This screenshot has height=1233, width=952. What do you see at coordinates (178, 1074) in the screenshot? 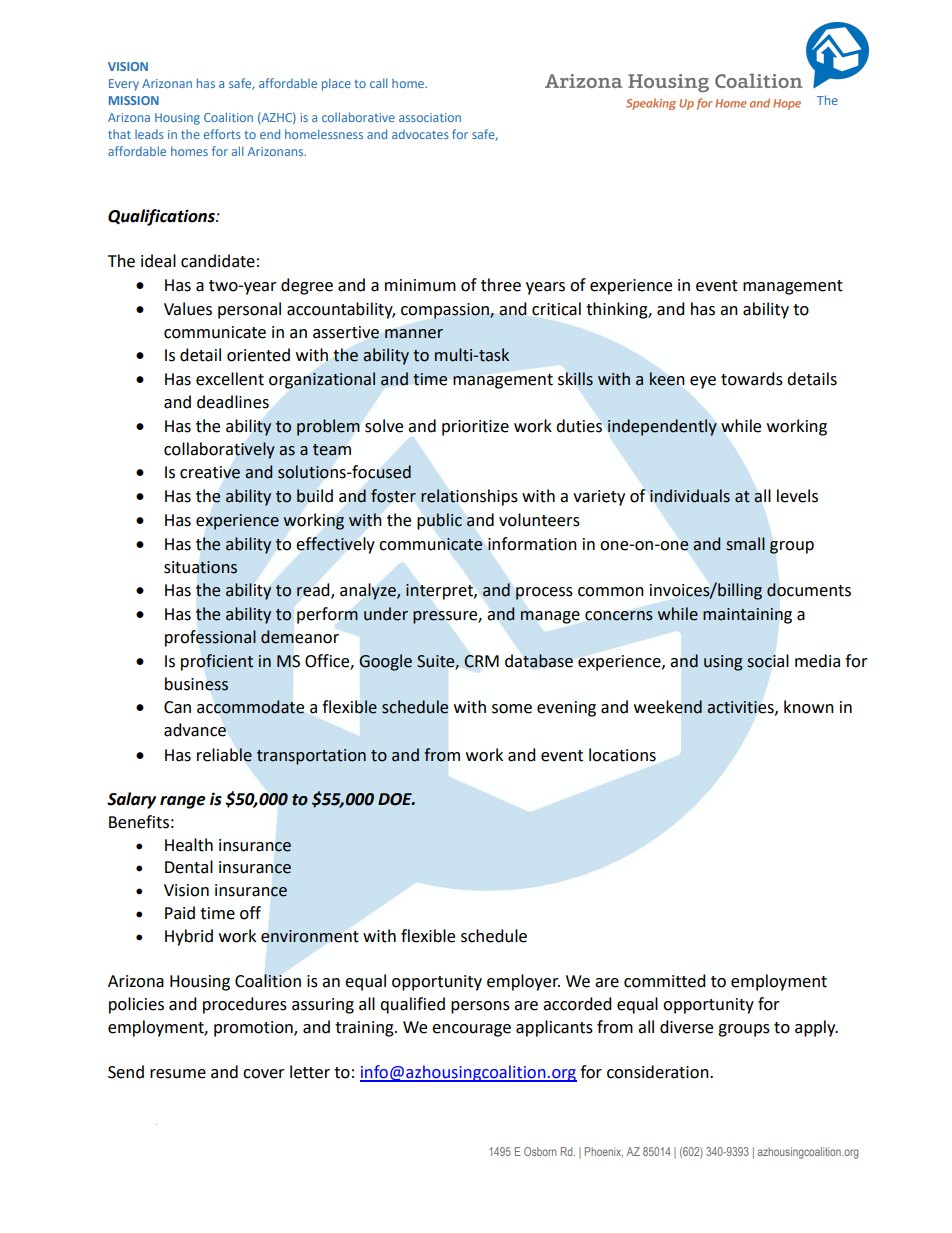
I see `resume` at bounding box center [178, 1074].
